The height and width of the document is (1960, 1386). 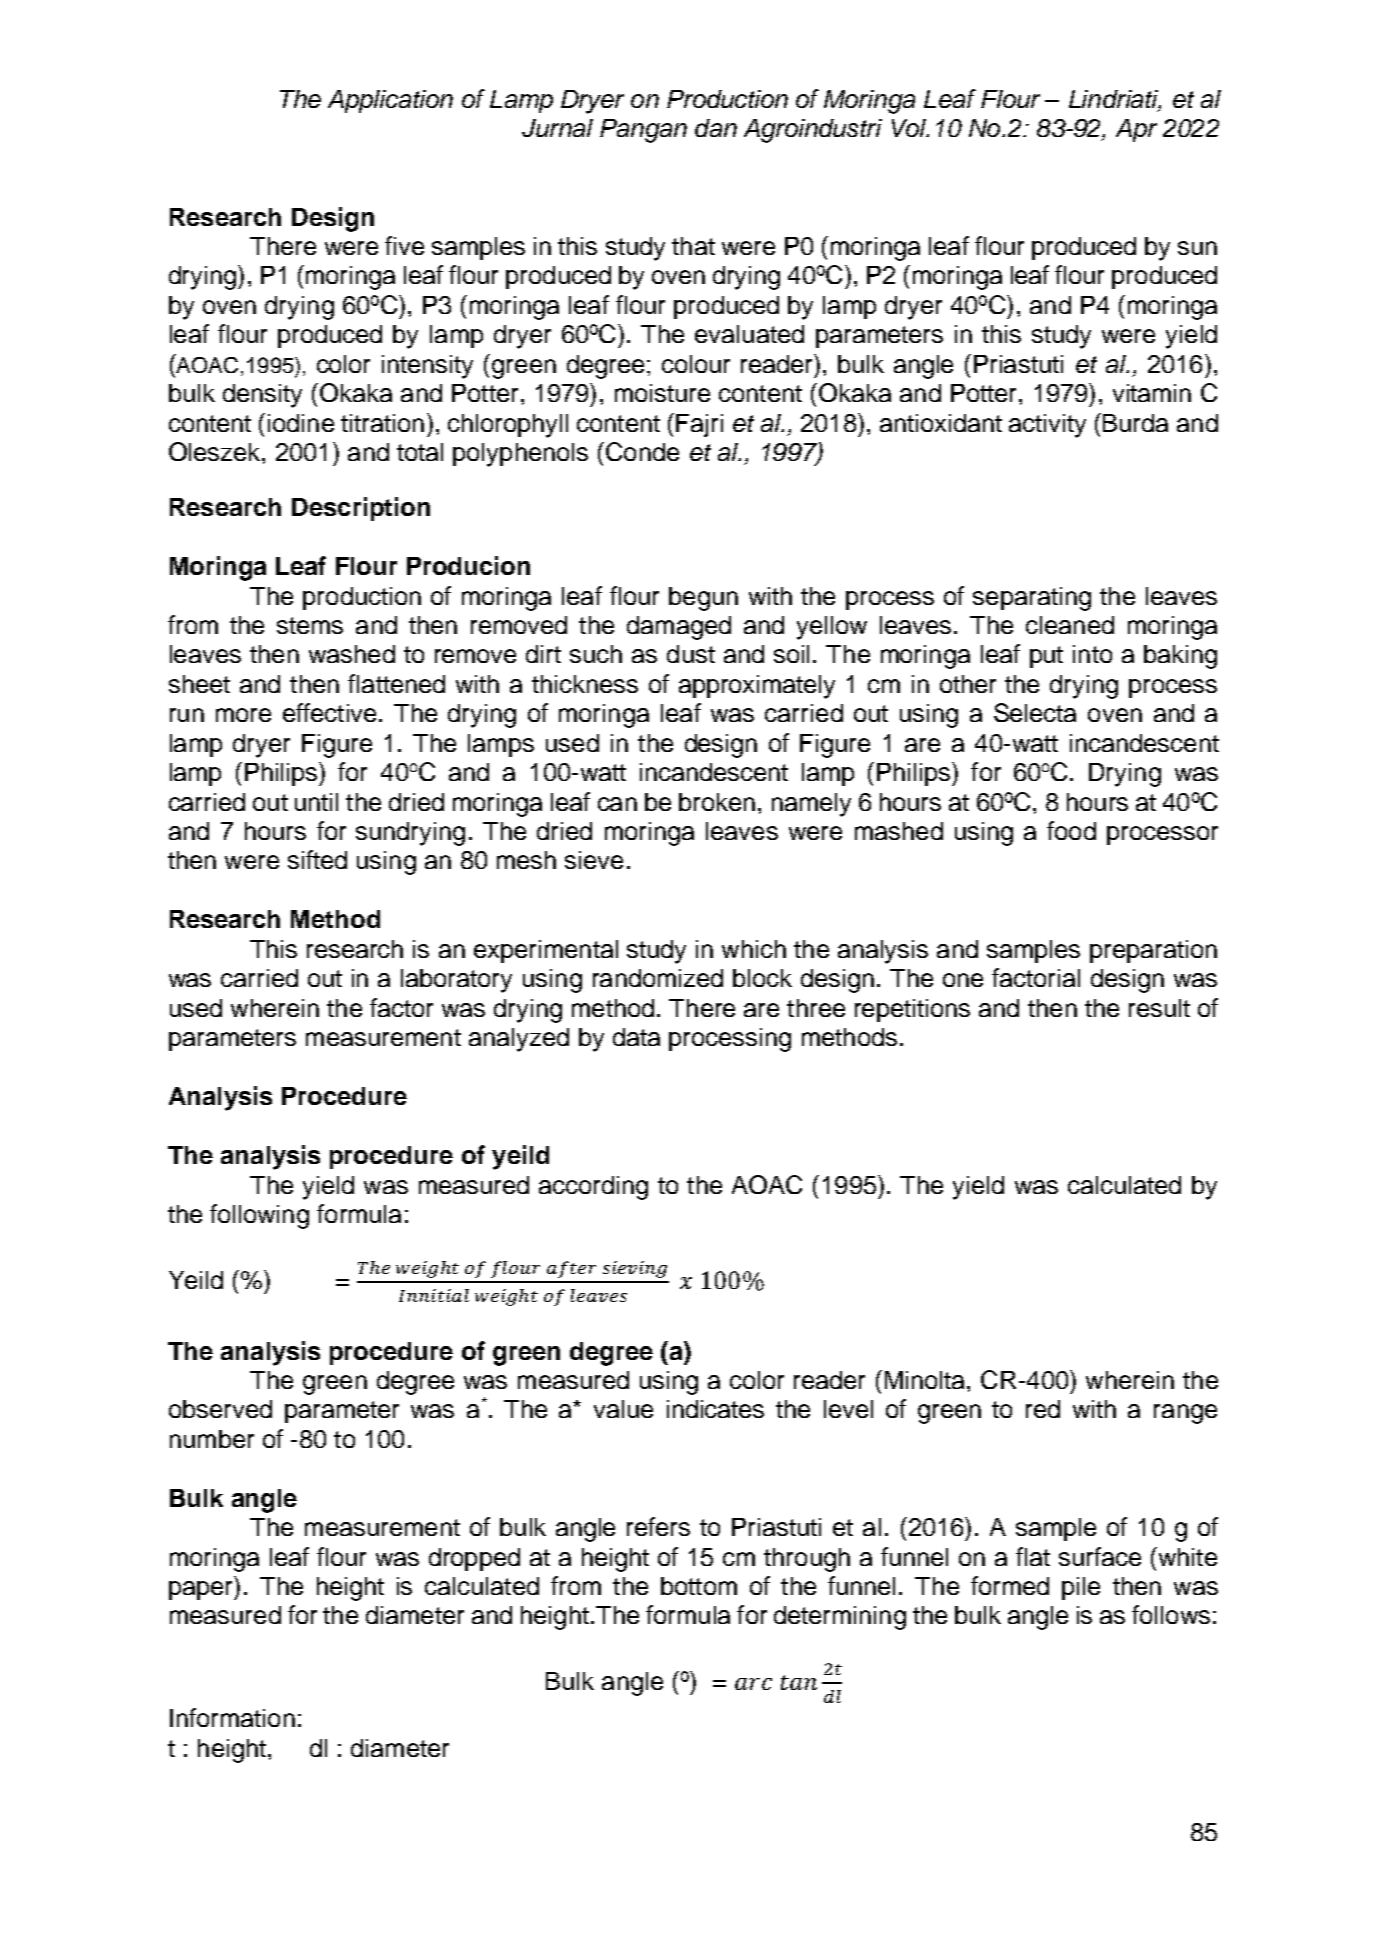 I want to click on food, so click(x=1071, y=830).
